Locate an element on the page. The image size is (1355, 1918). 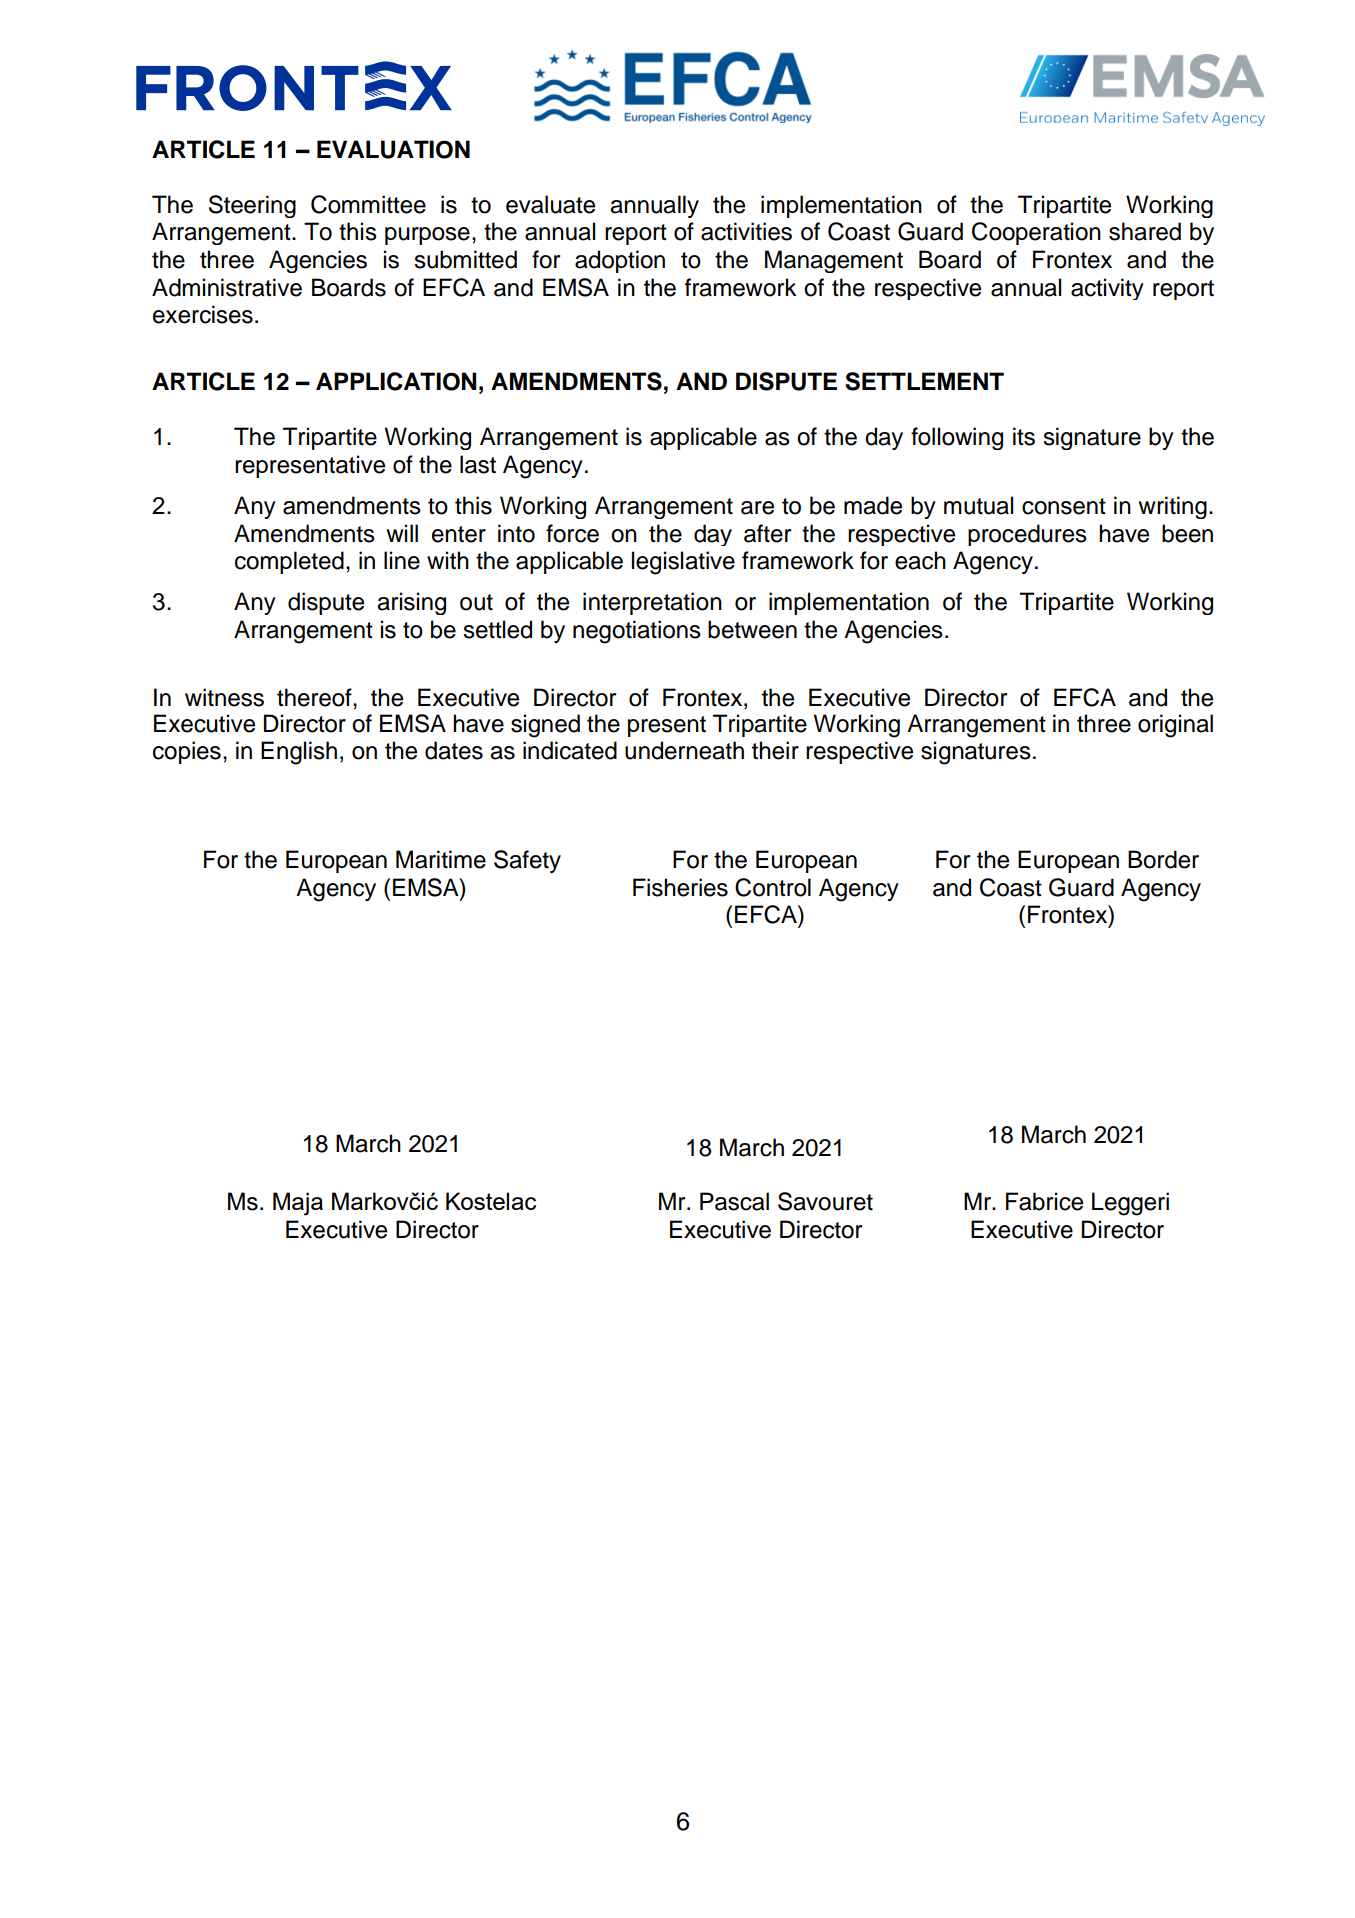
Pascal is located at coordinates (734, 1201).
